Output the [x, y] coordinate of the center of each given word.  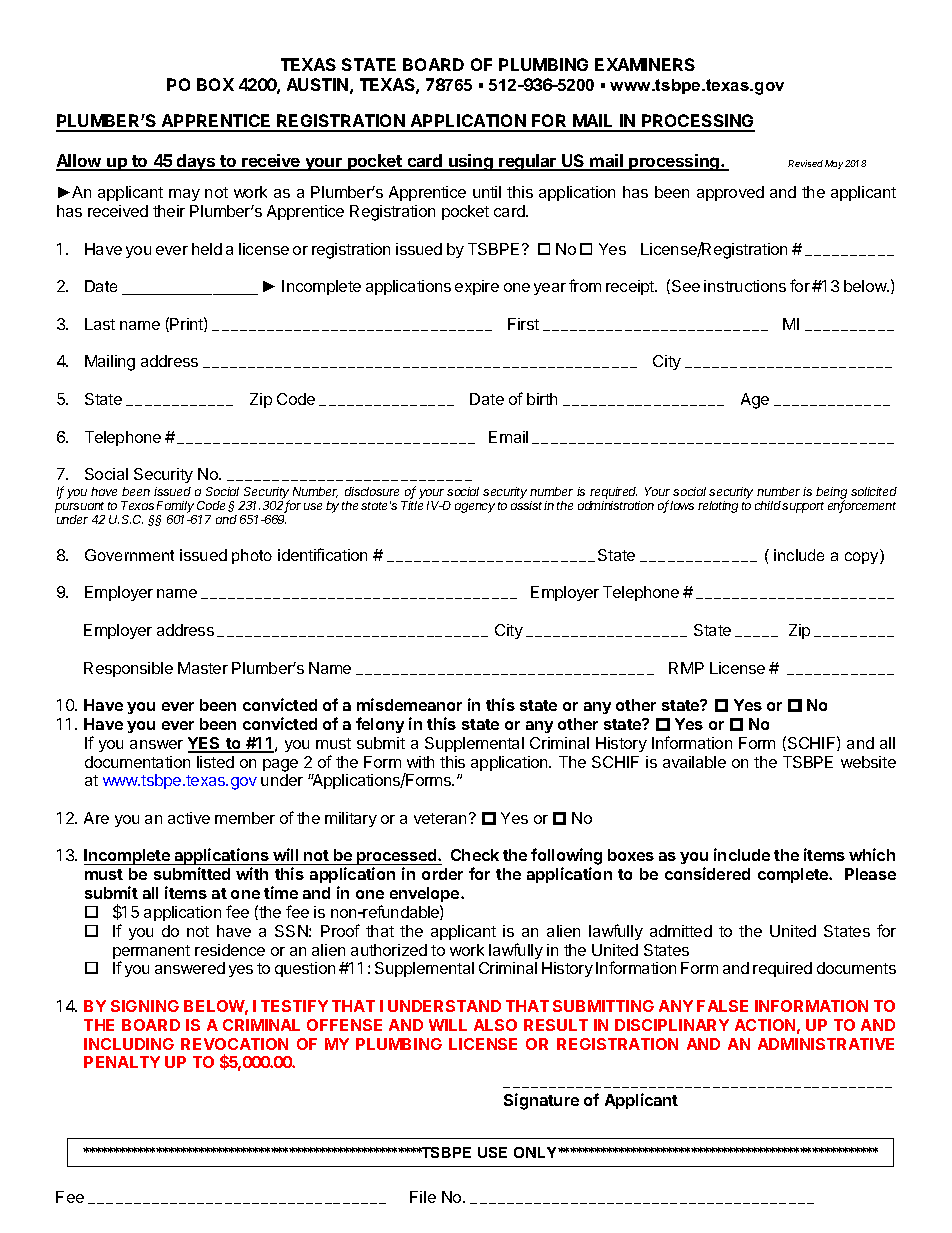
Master [203, 668]
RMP [686, 668]
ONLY [536, 1152]
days [196, 162]
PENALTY [122, 1062]
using [471, 162]
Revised [805, 163]
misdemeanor [409, 704]
